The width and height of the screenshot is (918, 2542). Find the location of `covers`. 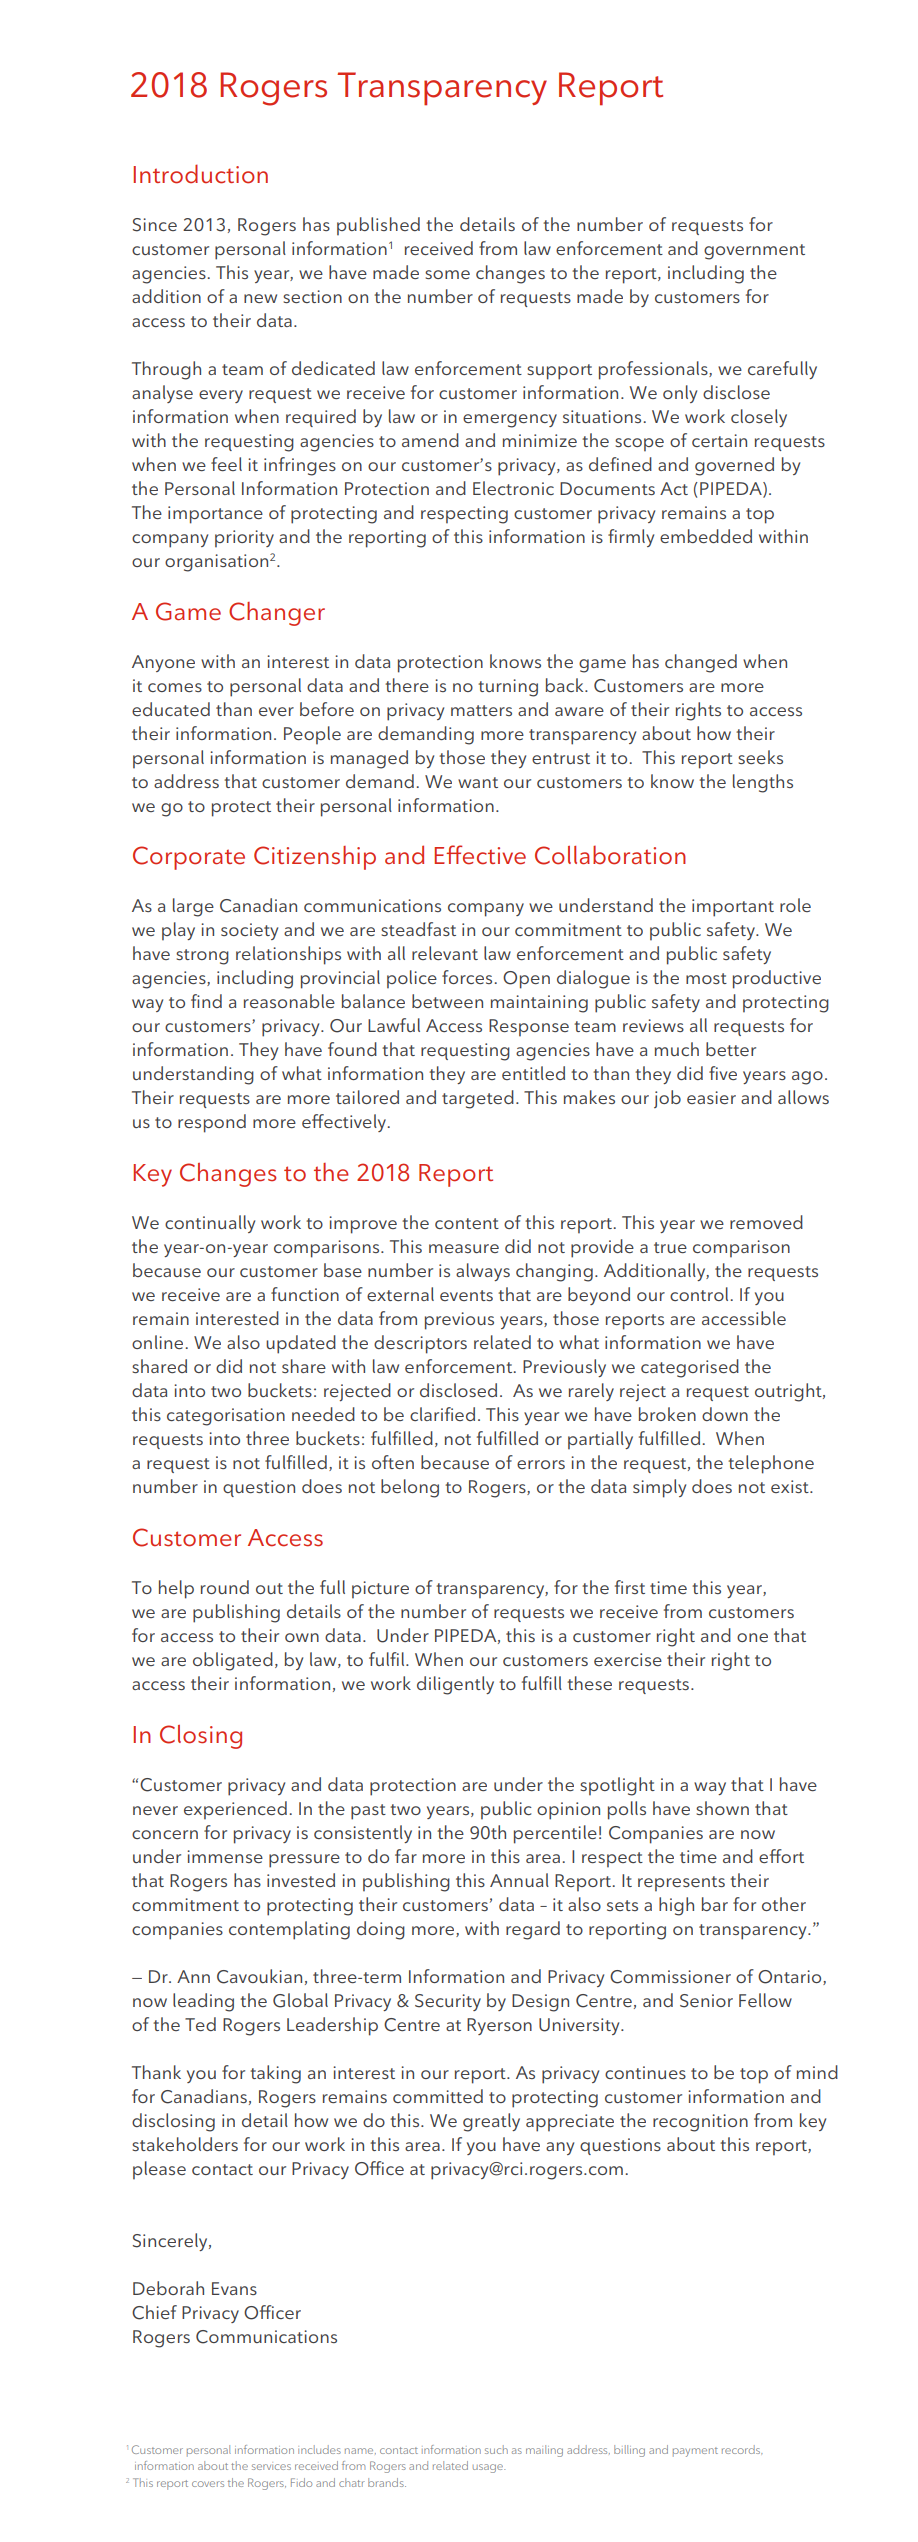

covers is located at coordinates (208, 2484).
